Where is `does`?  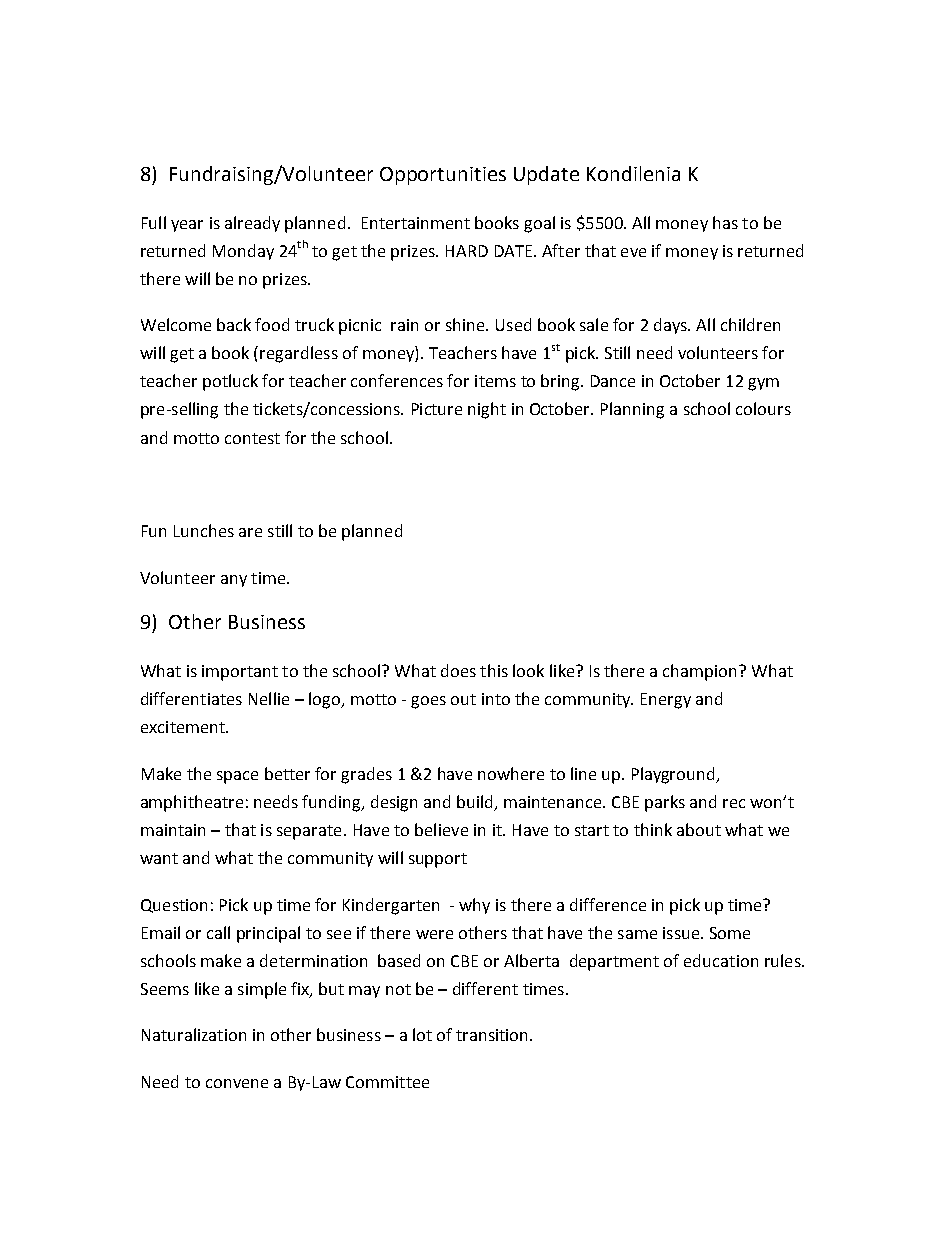
does is located at coordinates (458, 670).
